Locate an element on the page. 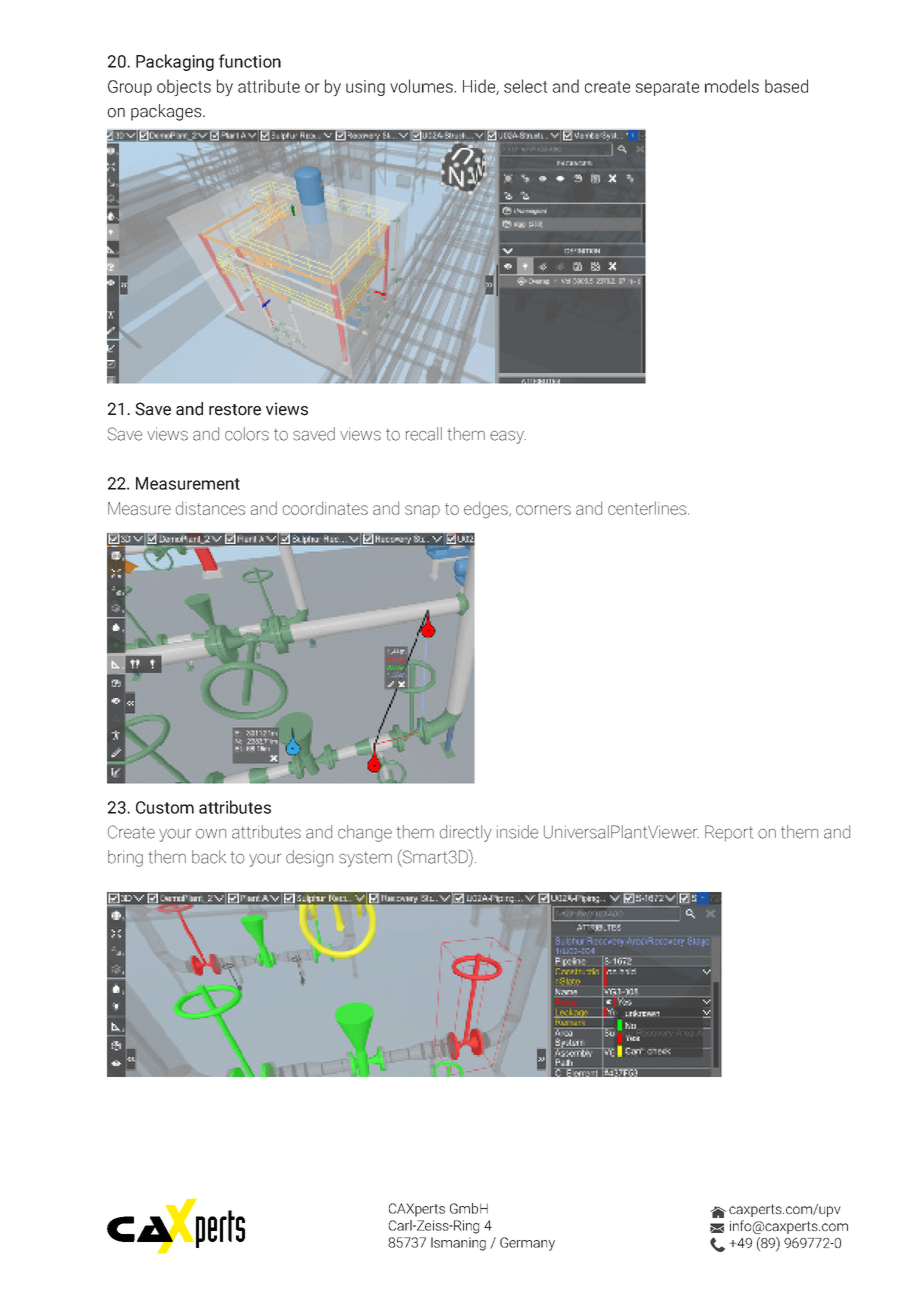 Image resolution: width=924 pixels, height=1308 pixels. objects is located at coordinates (184, 87).
